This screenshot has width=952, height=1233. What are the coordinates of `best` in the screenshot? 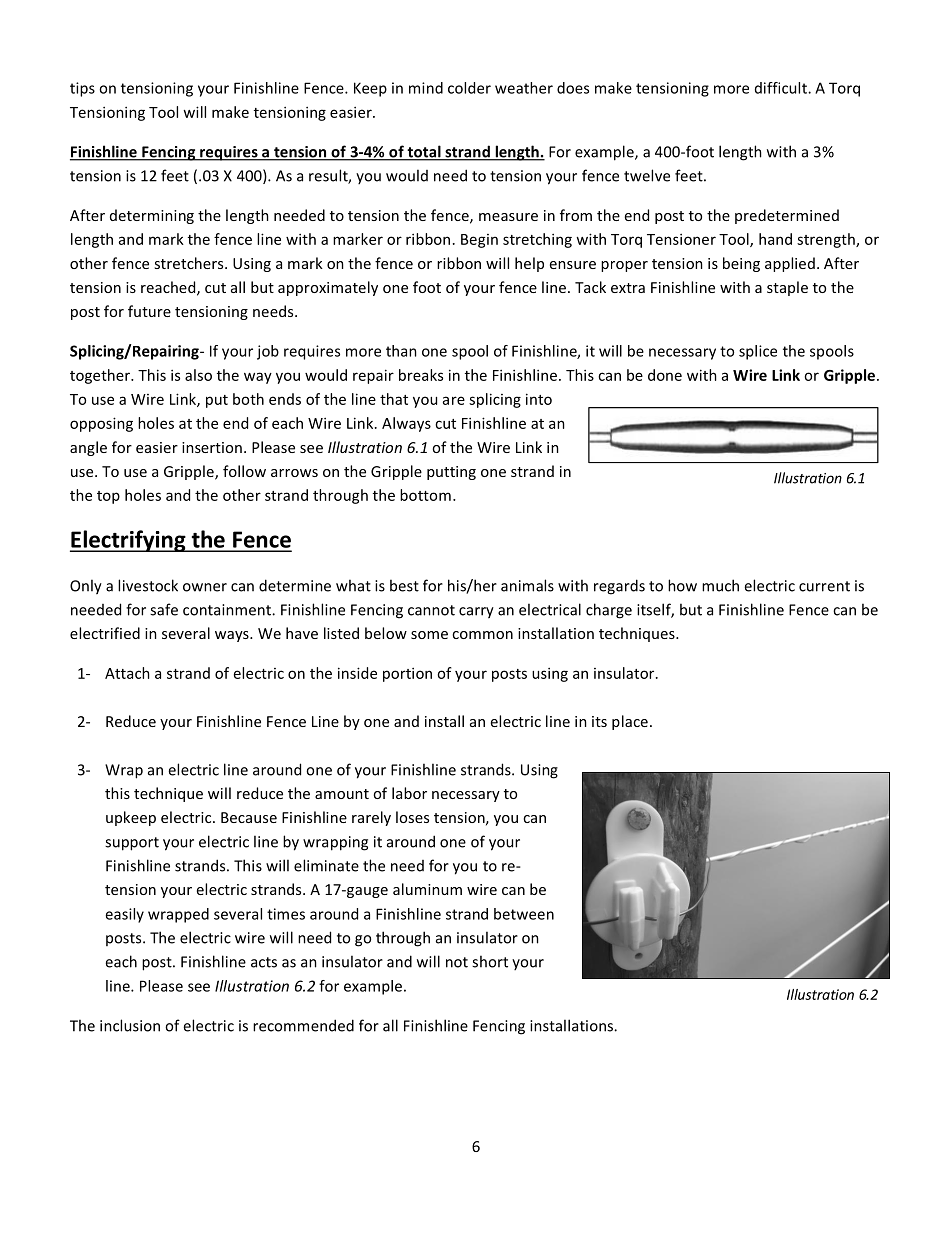 It's located at (404, 585).
